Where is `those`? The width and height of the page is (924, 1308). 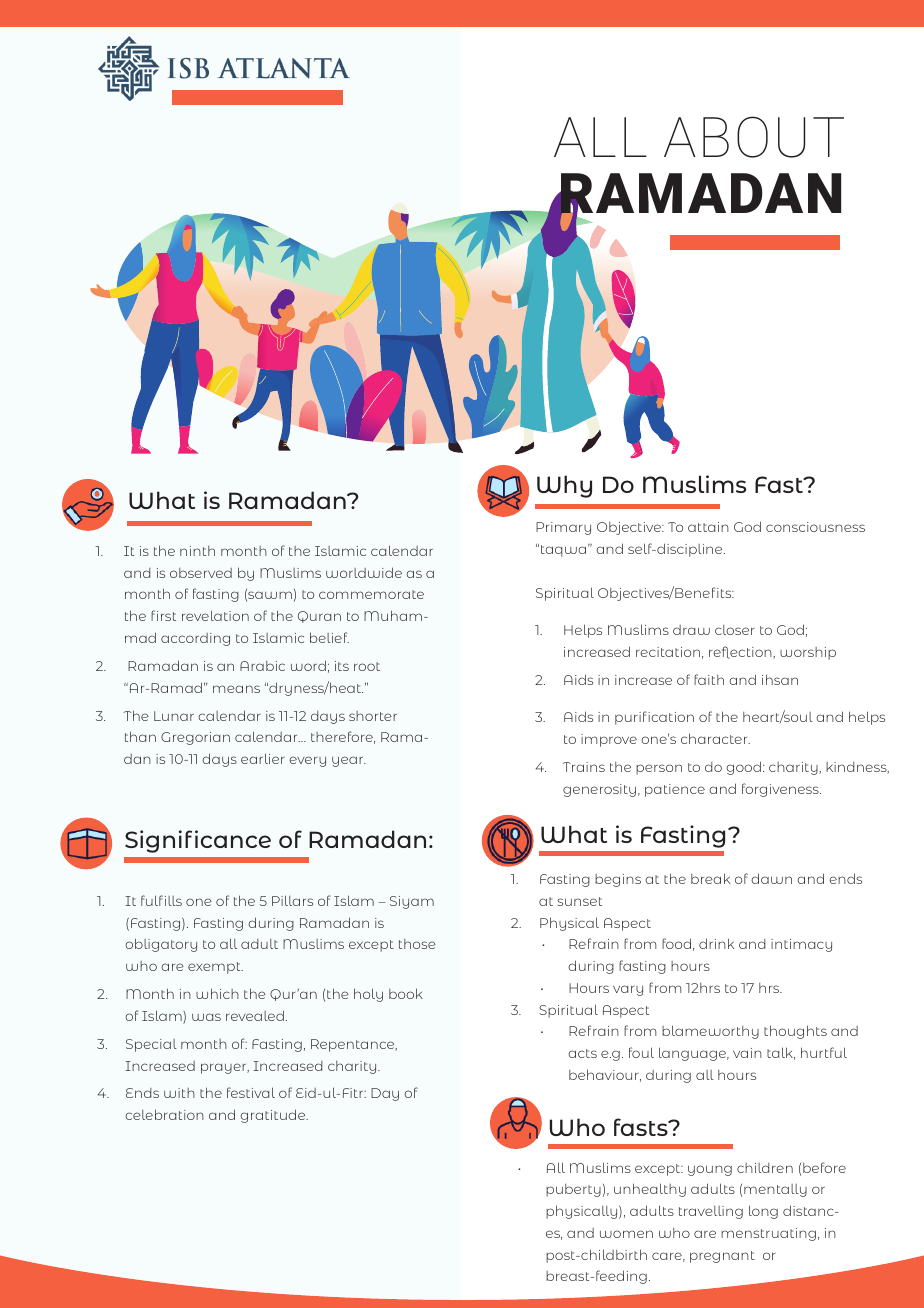 those is located at coordinates (417, 944).
